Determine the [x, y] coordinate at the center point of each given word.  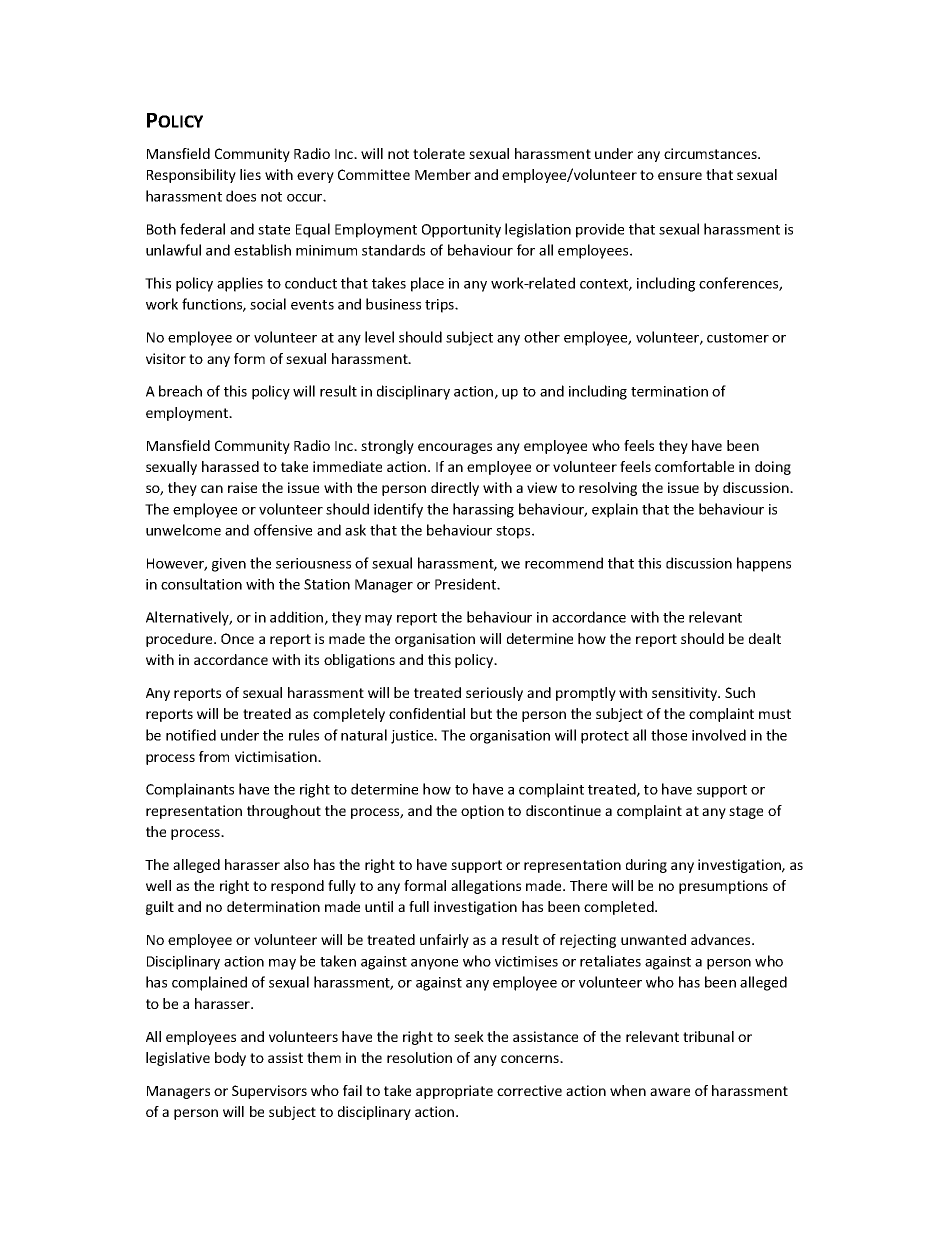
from [214, 756]
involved [719, 735]
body [230, 1059]
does [241, 196]
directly [455, 489]
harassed [230, 466]
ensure [680, 176]
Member [443, 174]
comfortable [694, 466]
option [482, 812]
